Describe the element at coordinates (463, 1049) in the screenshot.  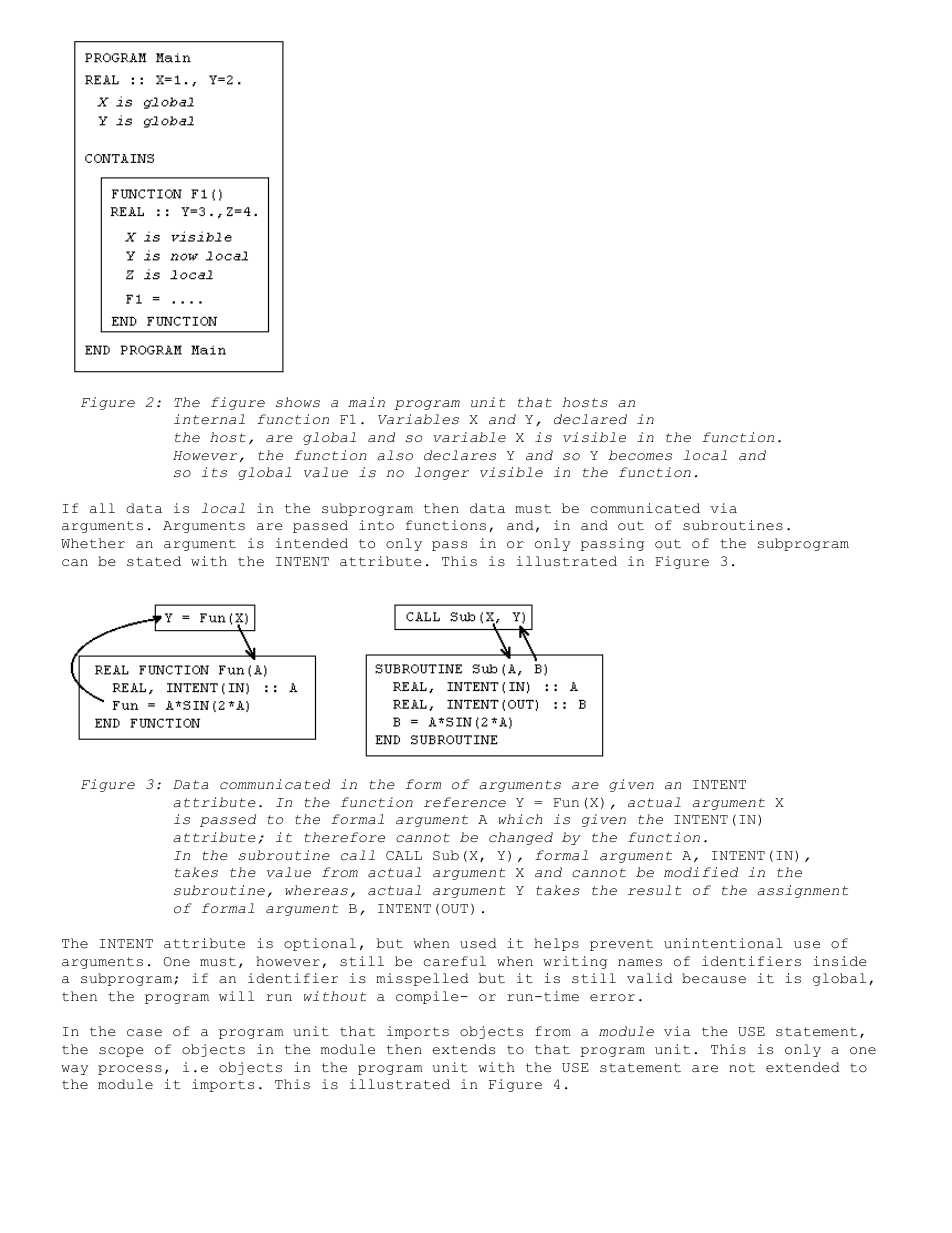
I see `extends` at that location.
